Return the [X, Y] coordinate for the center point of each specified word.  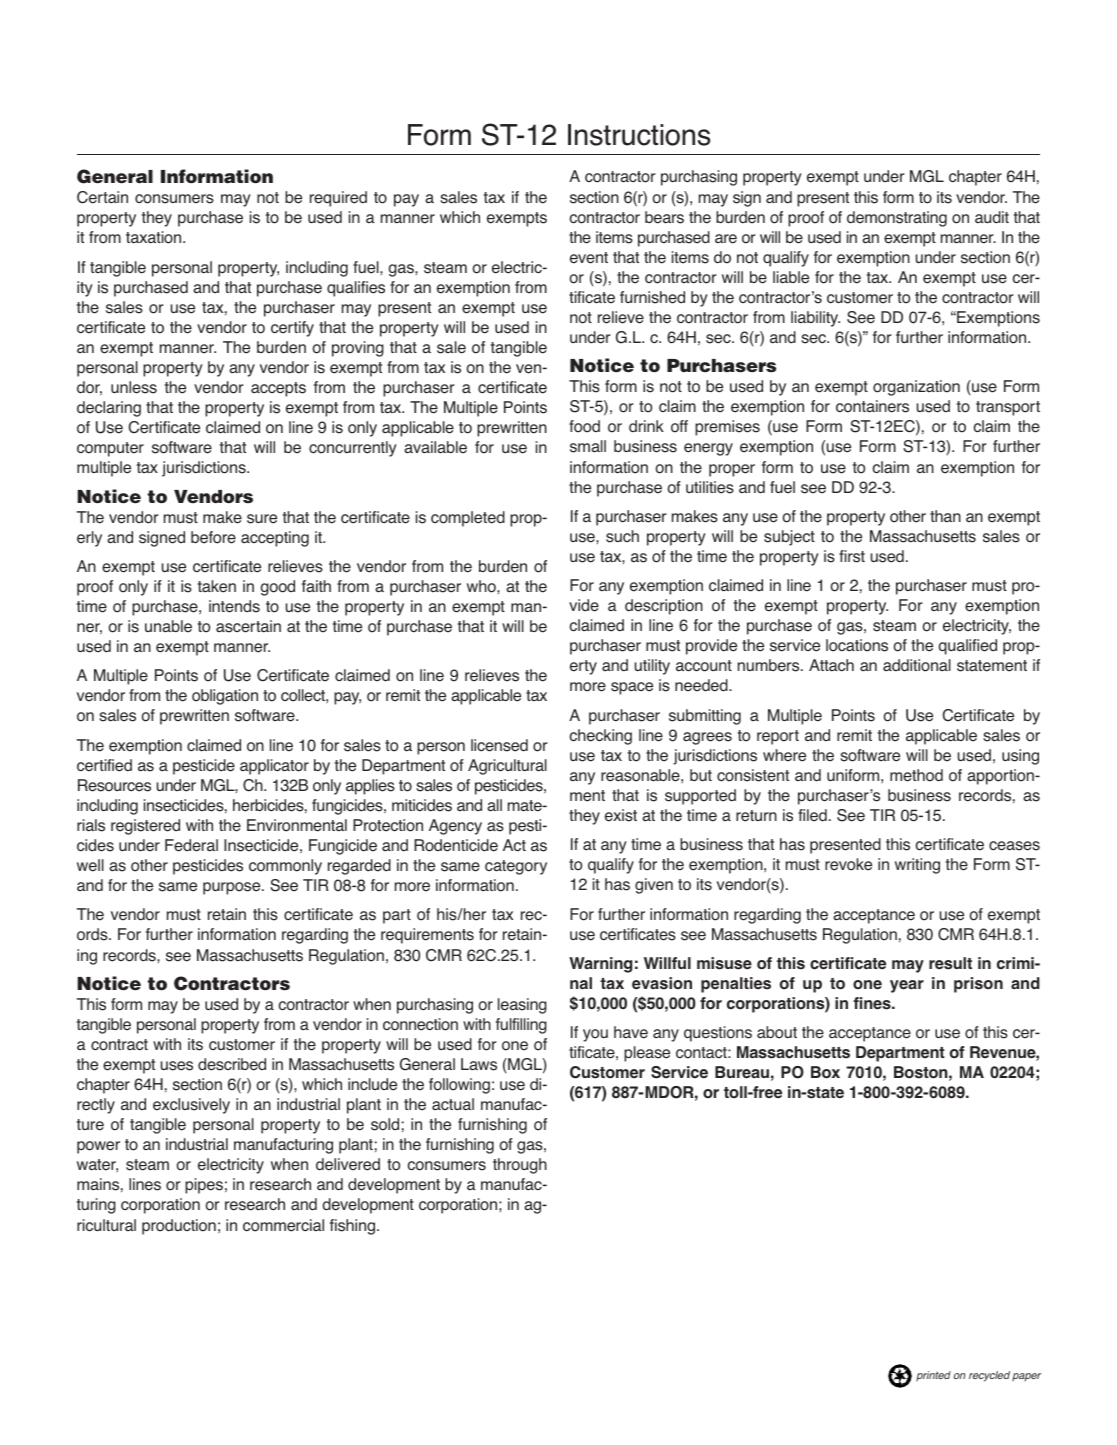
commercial [283, 1225]
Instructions [639, 135]
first [852, 556]
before [213, 537]
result [950, 963]
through [520, 1166]
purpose [233, 888]
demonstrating [897, 219]
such [622, 536]
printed [933, 1376]
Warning [600, 965]
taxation [155, 237]
